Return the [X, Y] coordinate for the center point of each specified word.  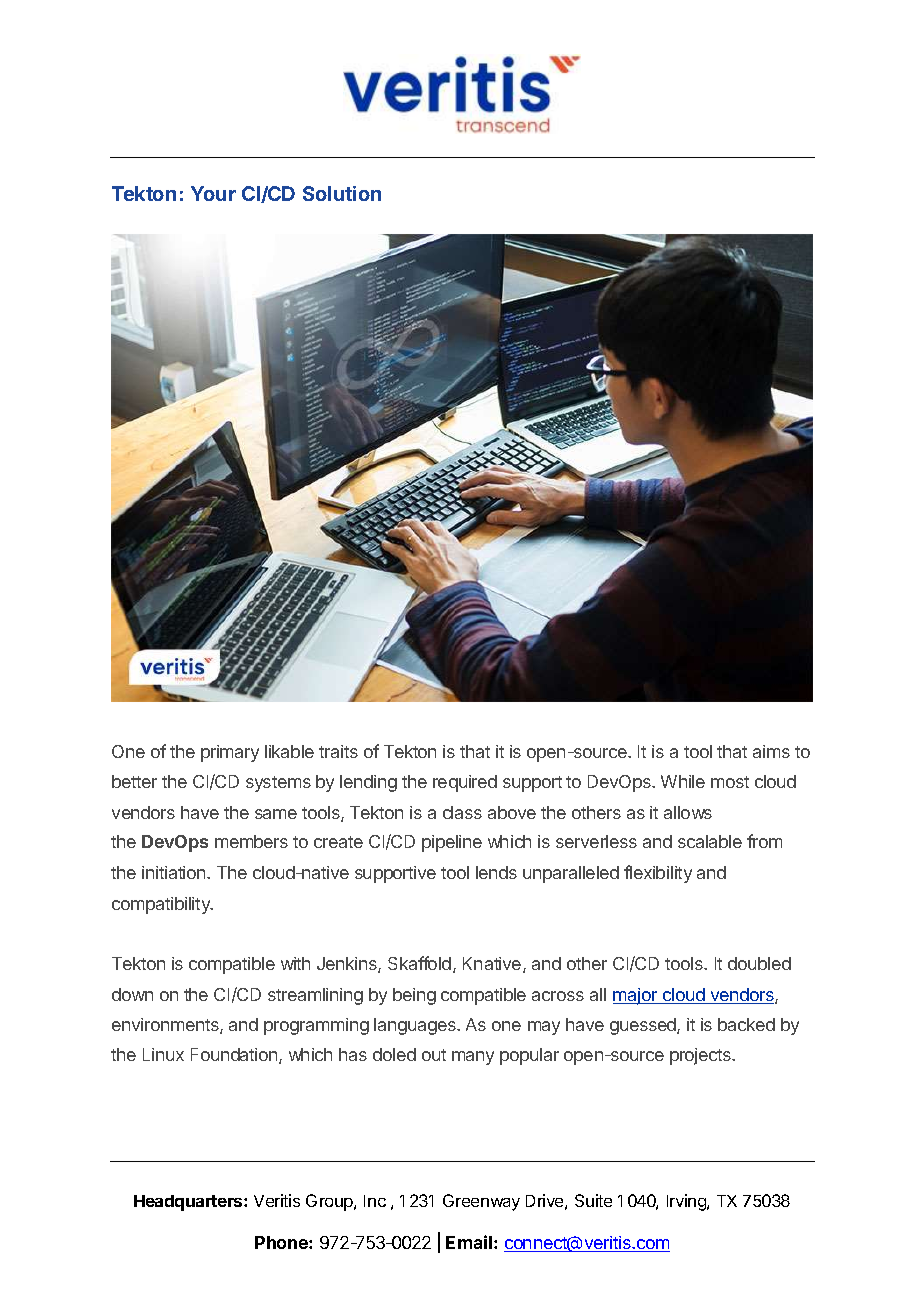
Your [213, 193]
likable [289, 751]
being [414, 996]
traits [338, 751]
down [132, 994]
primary [230, 753]
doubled [759, 963]
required [465, 783]
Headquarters [189, 1203]
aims [771, 751]
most [730, 782]
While [683, 781]
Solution [342, 193]
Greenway [481, 1202]
